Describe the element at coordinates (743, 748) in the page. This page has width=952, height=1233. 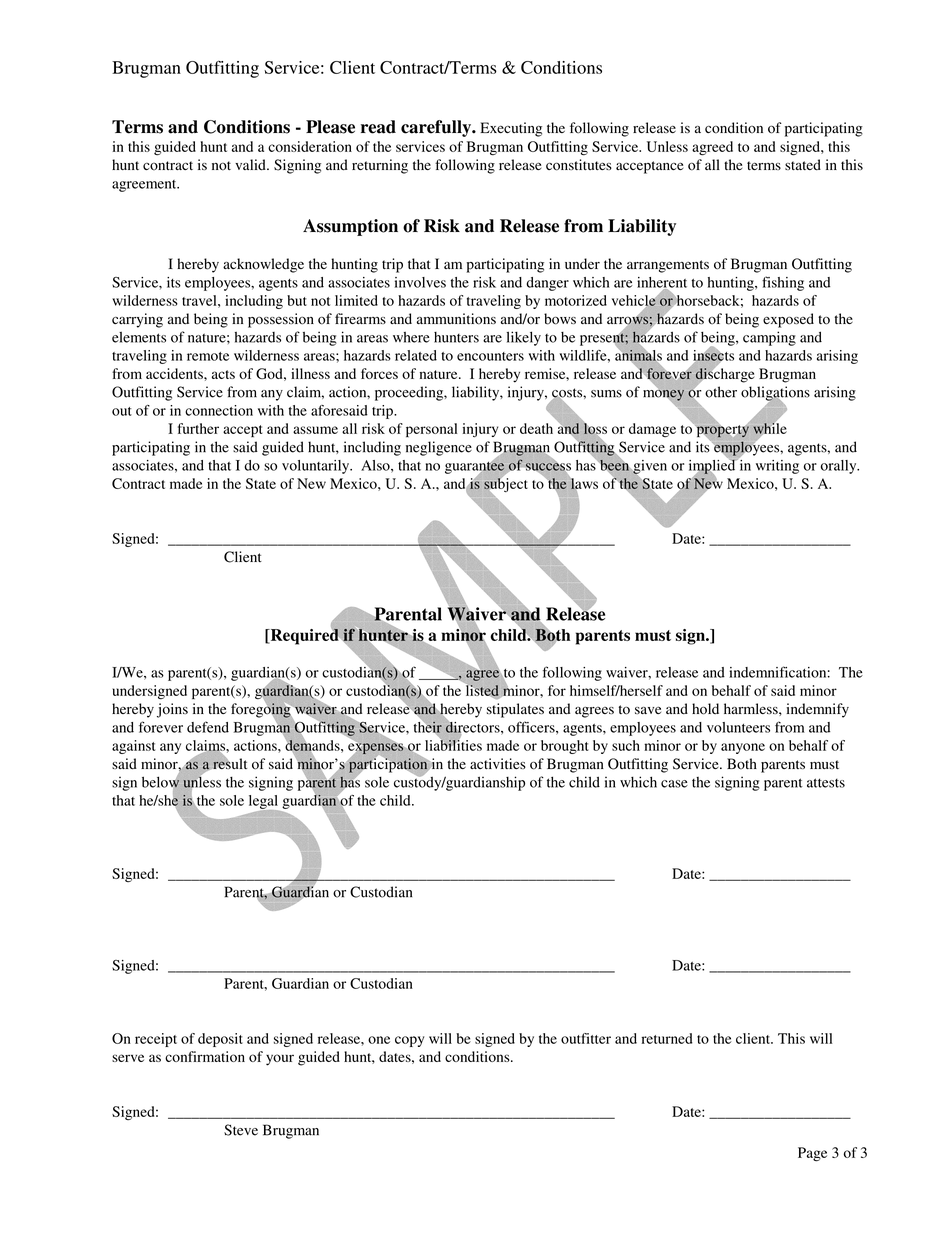
I see `anyone` at that location.
